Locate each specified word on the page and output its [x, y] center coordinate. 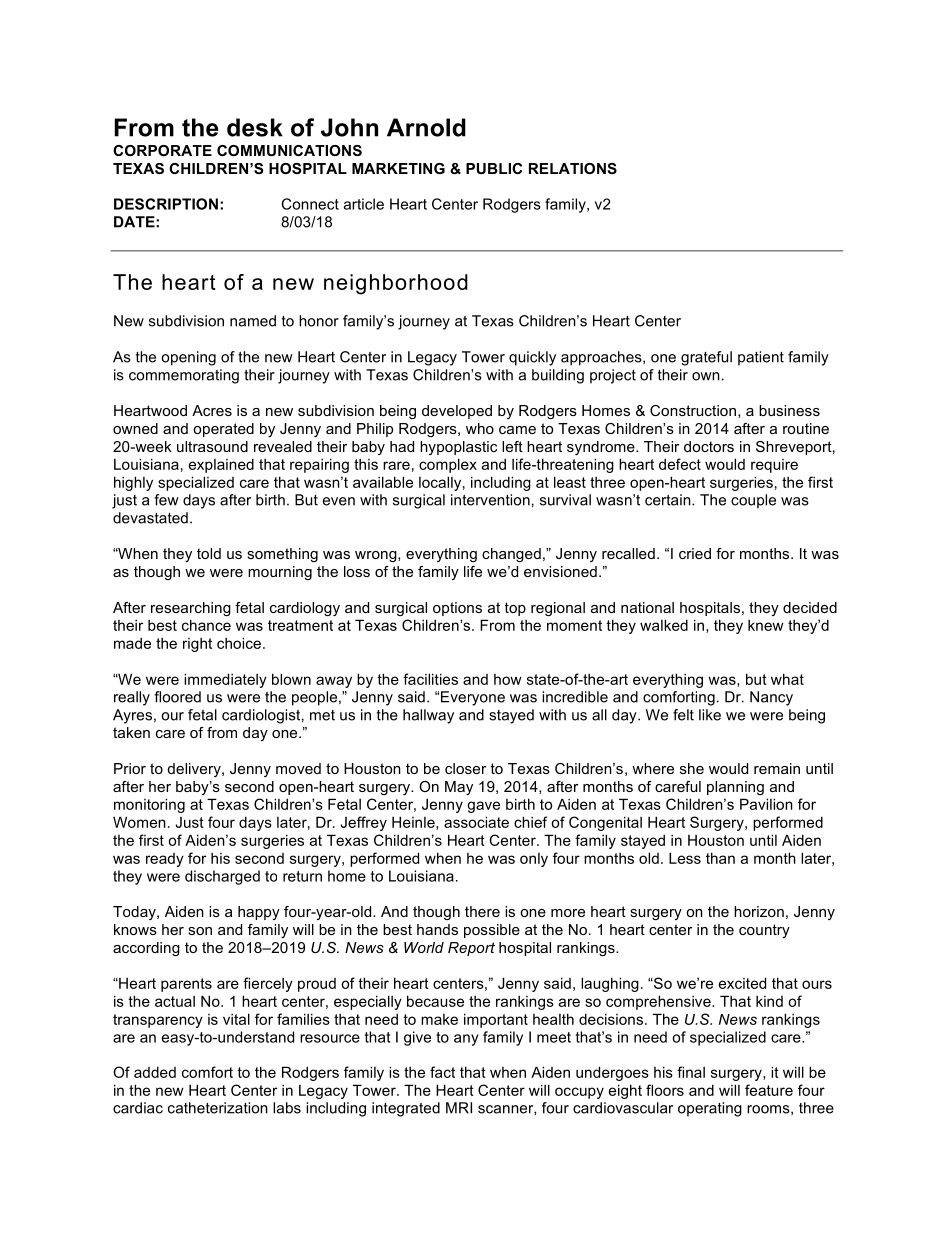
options [457, 609]
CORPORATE [162, 150]
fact [442, 1072]
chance [206, 625]
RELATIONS [573, 168]
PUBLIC [494, 168]
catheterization [218, 1108]
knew [766, 625]
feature [769, 1090]
